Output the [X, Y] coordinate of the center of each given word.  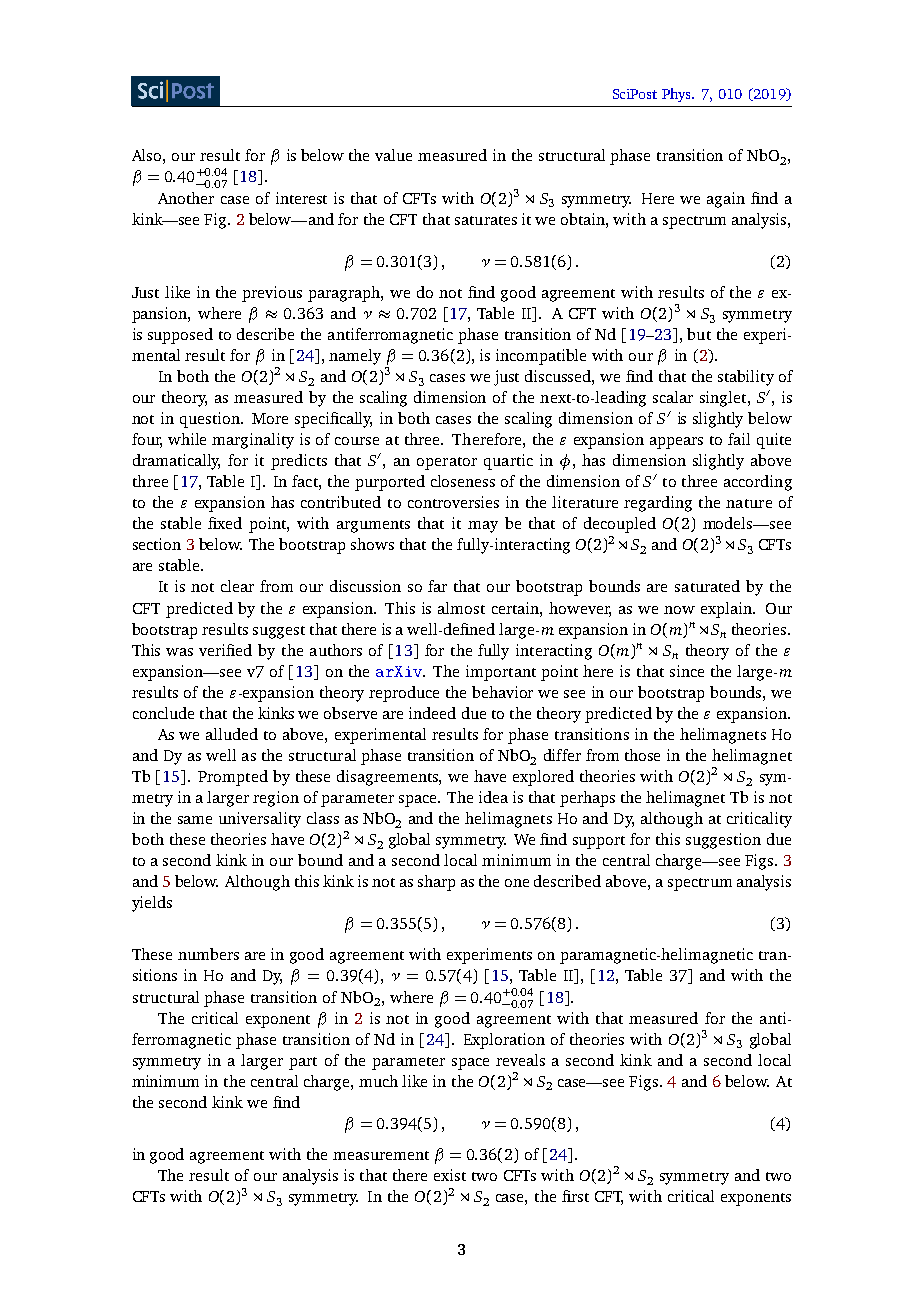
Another [186, 198]
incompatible [541, 357]
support [599, 842]
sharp [436, 883]
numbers [208, 954]
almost [461, 608]
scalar [673, 397]
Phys [677, 95]
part [303, 1063]
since [687, 671]
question [211, 420]
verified [225, 650]
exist [450, 1175]
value [393, 155]
